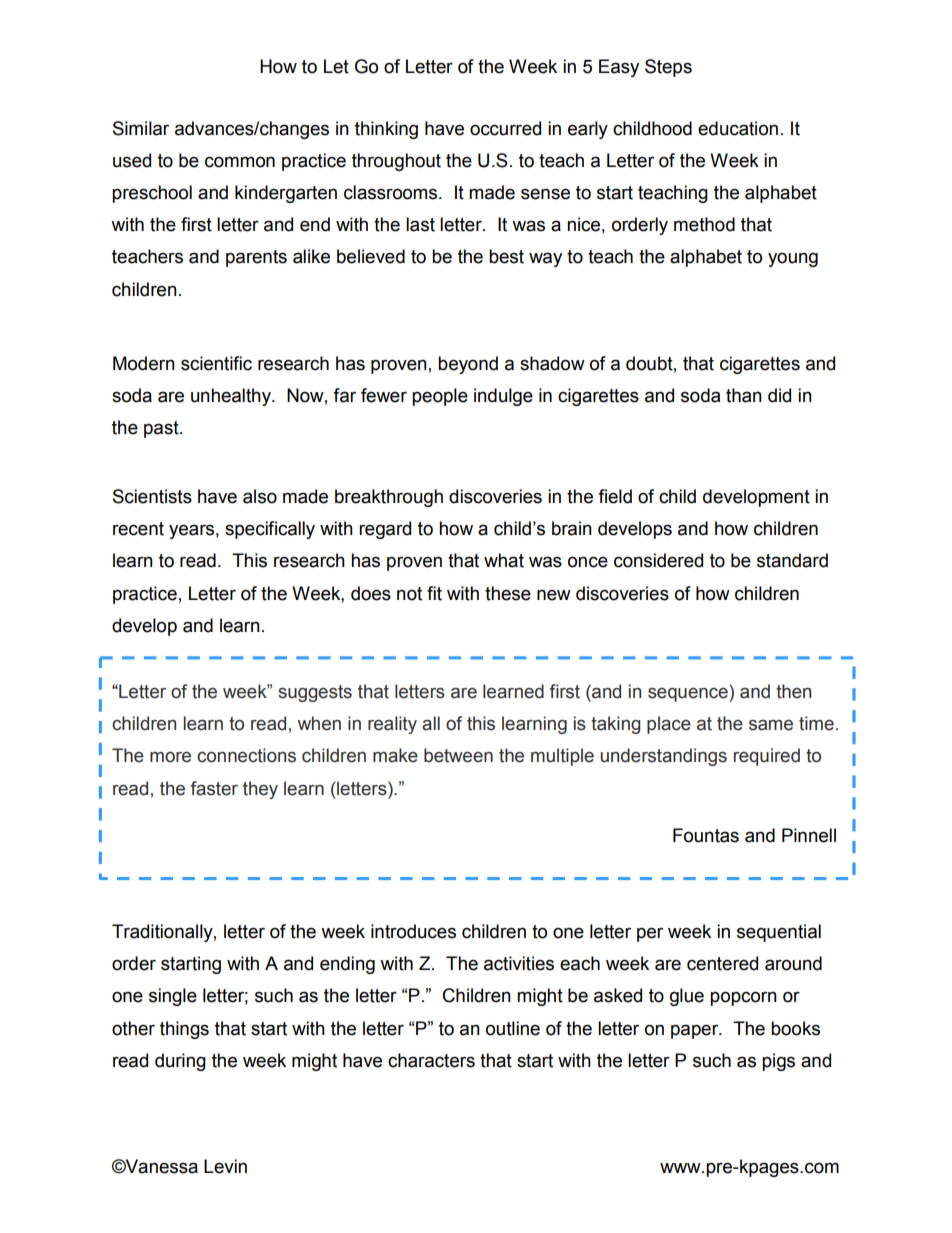  What do you see at coordinates (738, 128) in the image?
I see `education` at bounding box center [738, 128].
